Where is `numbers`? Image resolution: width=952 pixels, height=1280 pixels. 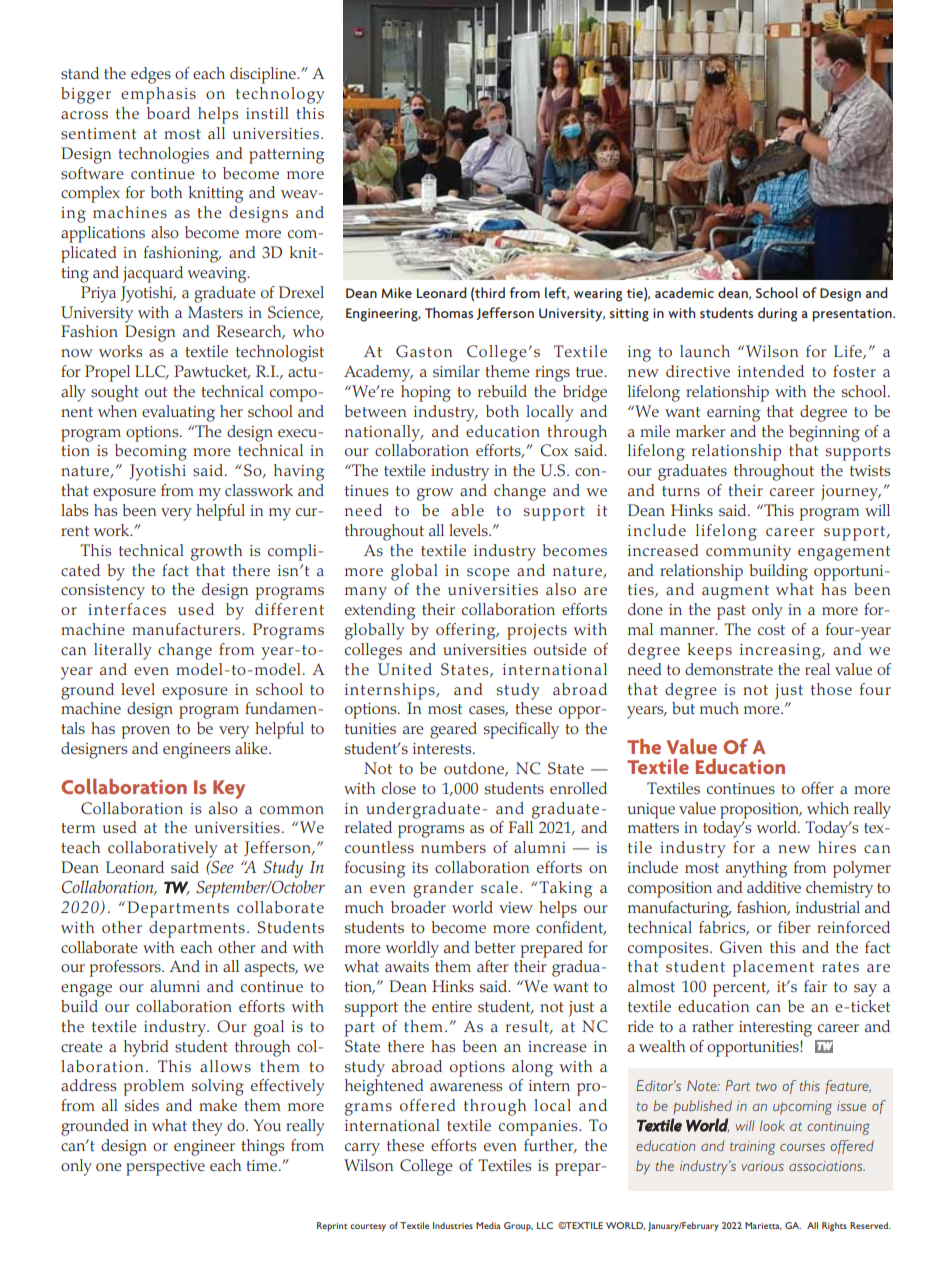
numbers is located at coordinates (453, 847).
